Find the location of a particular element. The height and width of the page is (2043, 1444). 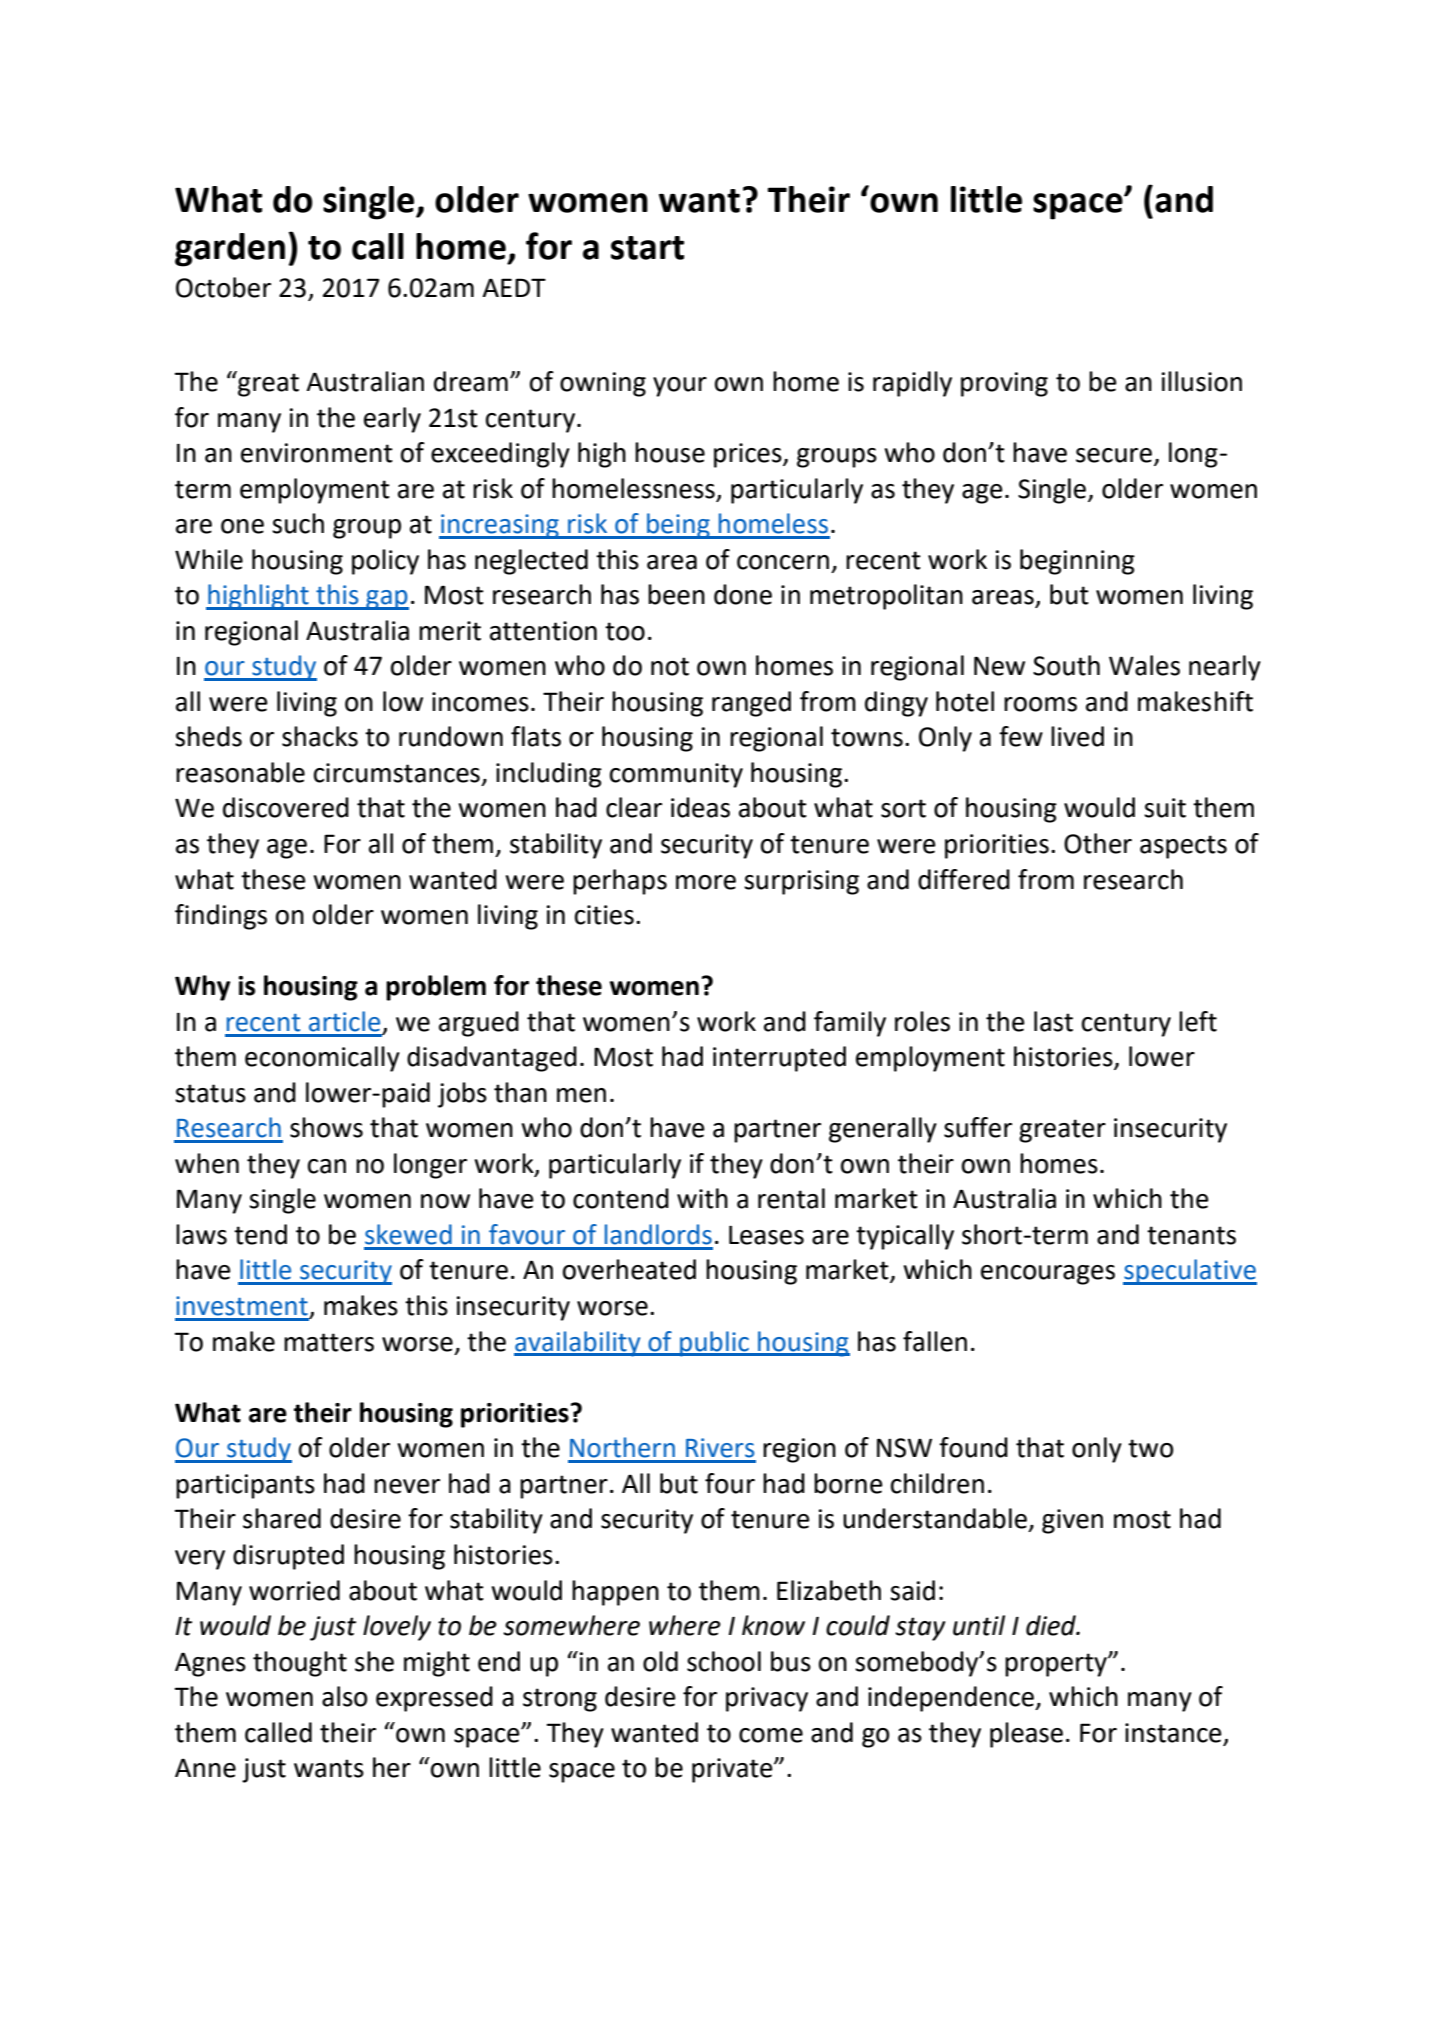

last is located at coordinates (1053, 1021).
